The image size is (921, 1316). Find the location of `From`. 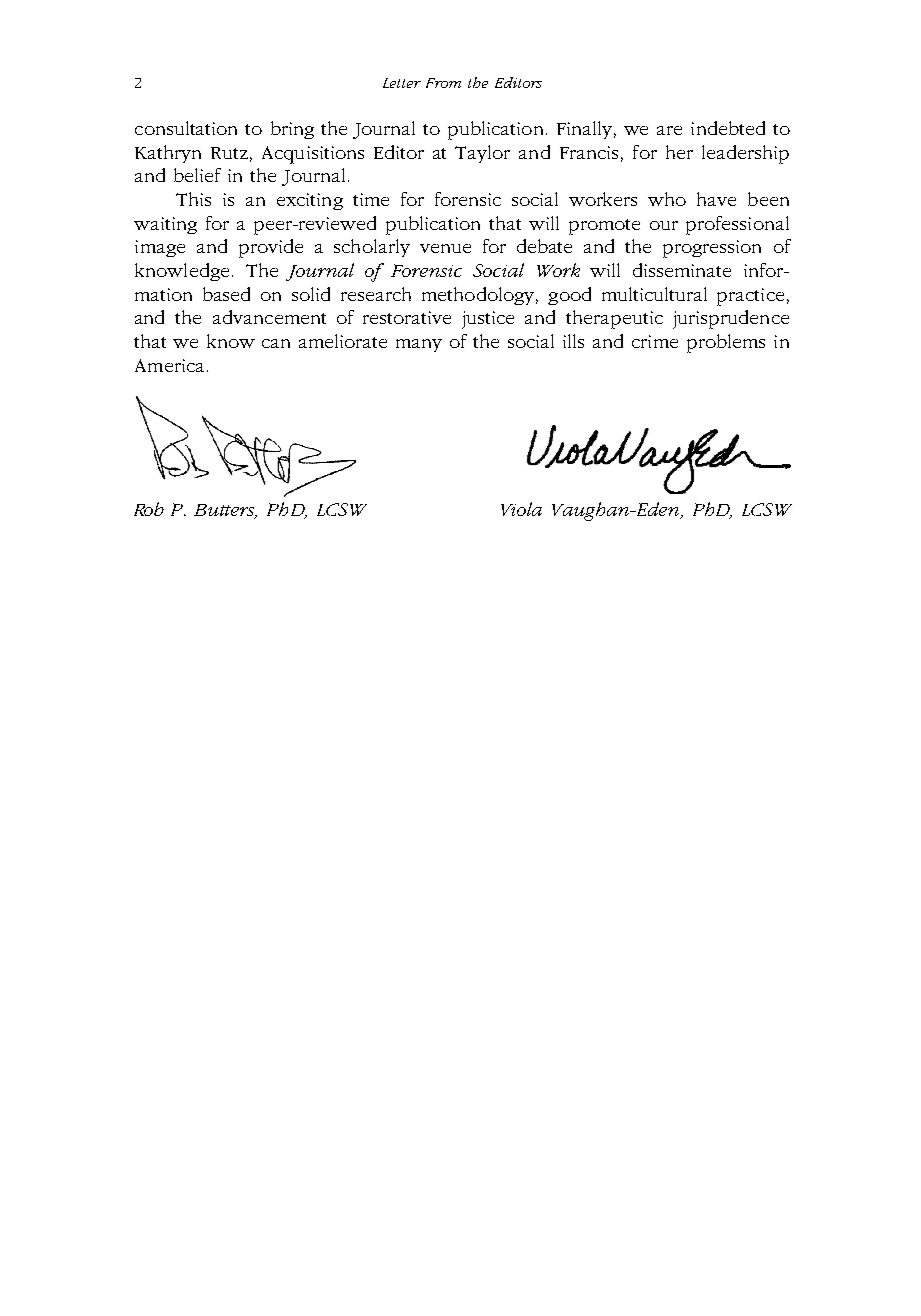

From is located at coordinates (443, 83).
